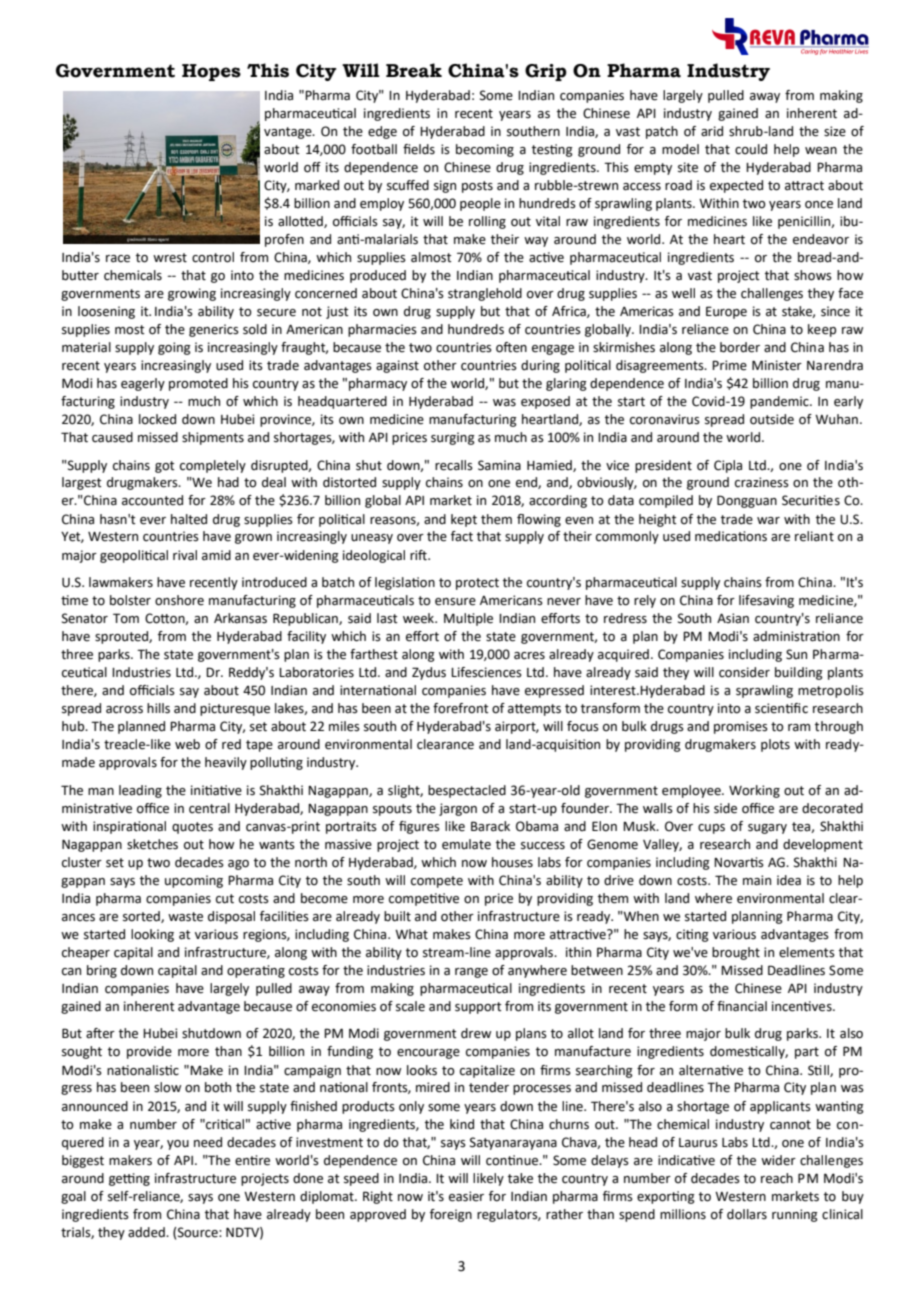 The width and height of the screenshot is (924, 1308). I want to click on recalls, so click(454, 465).
